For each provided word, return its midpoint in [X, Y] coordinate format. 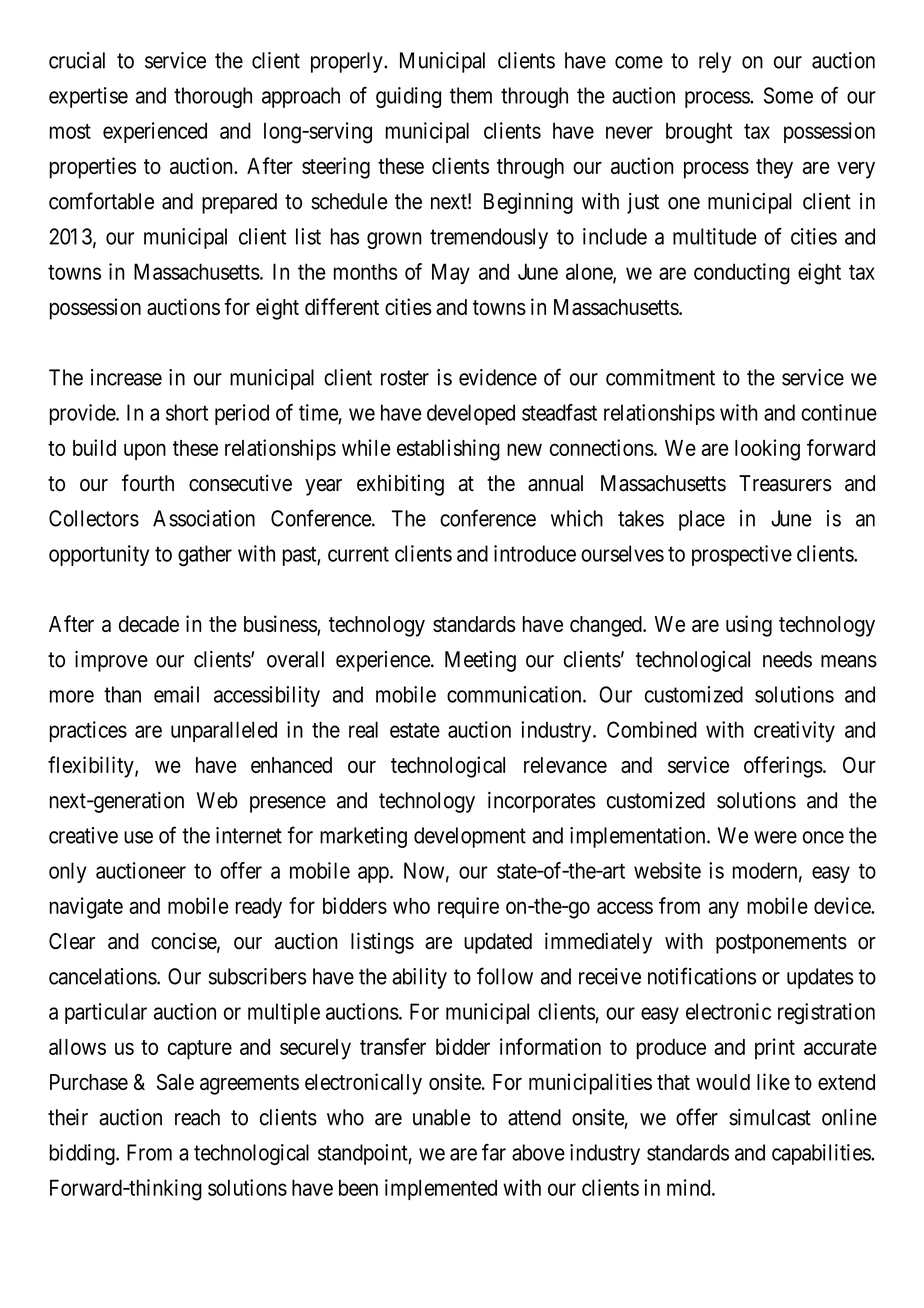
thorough [213, 97]
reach [197, 1117]
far [494, 1152]
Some [788, 95]
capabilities [822, 1154]
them [471, 95]
